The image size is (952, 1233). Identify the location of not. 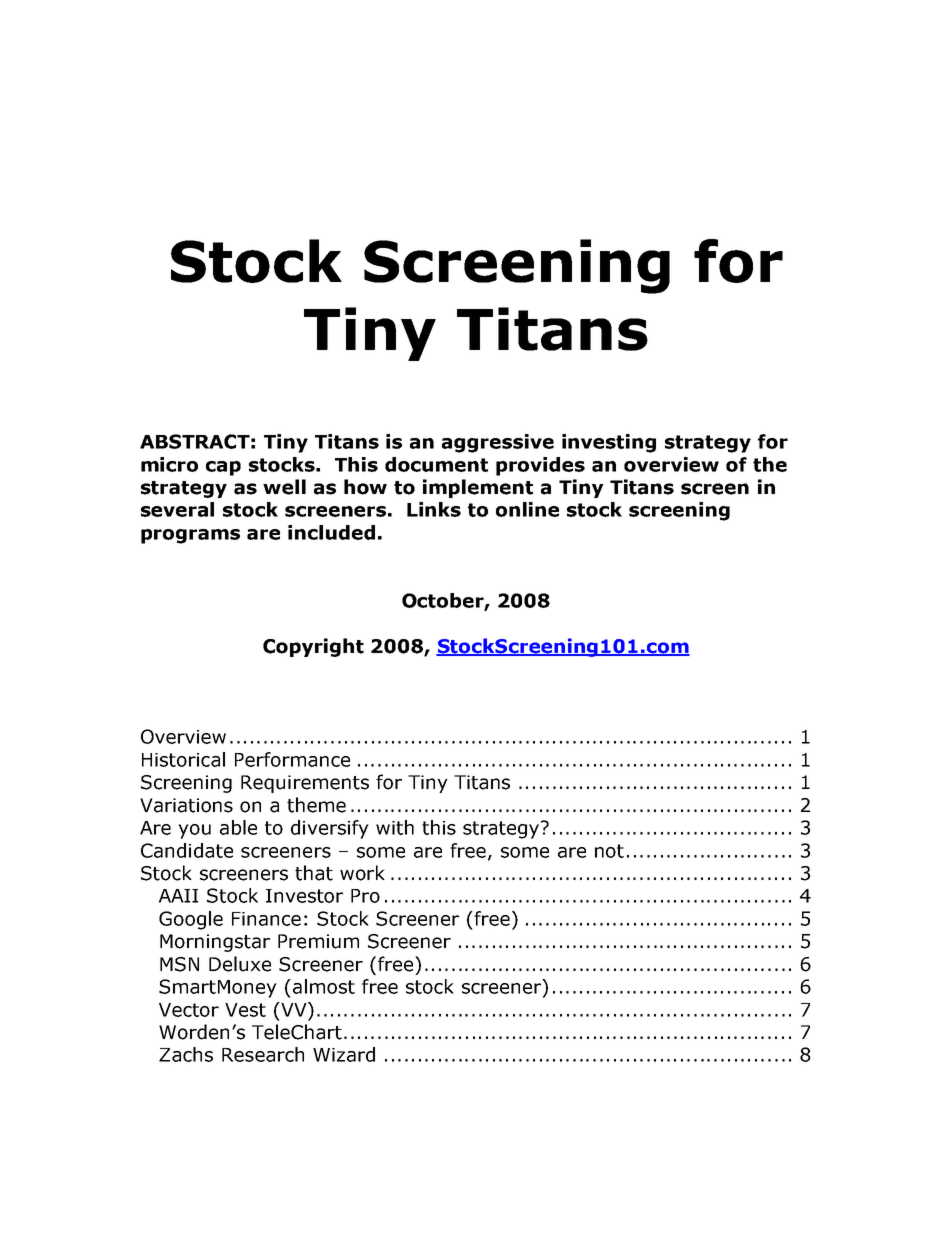
(609, 851).
